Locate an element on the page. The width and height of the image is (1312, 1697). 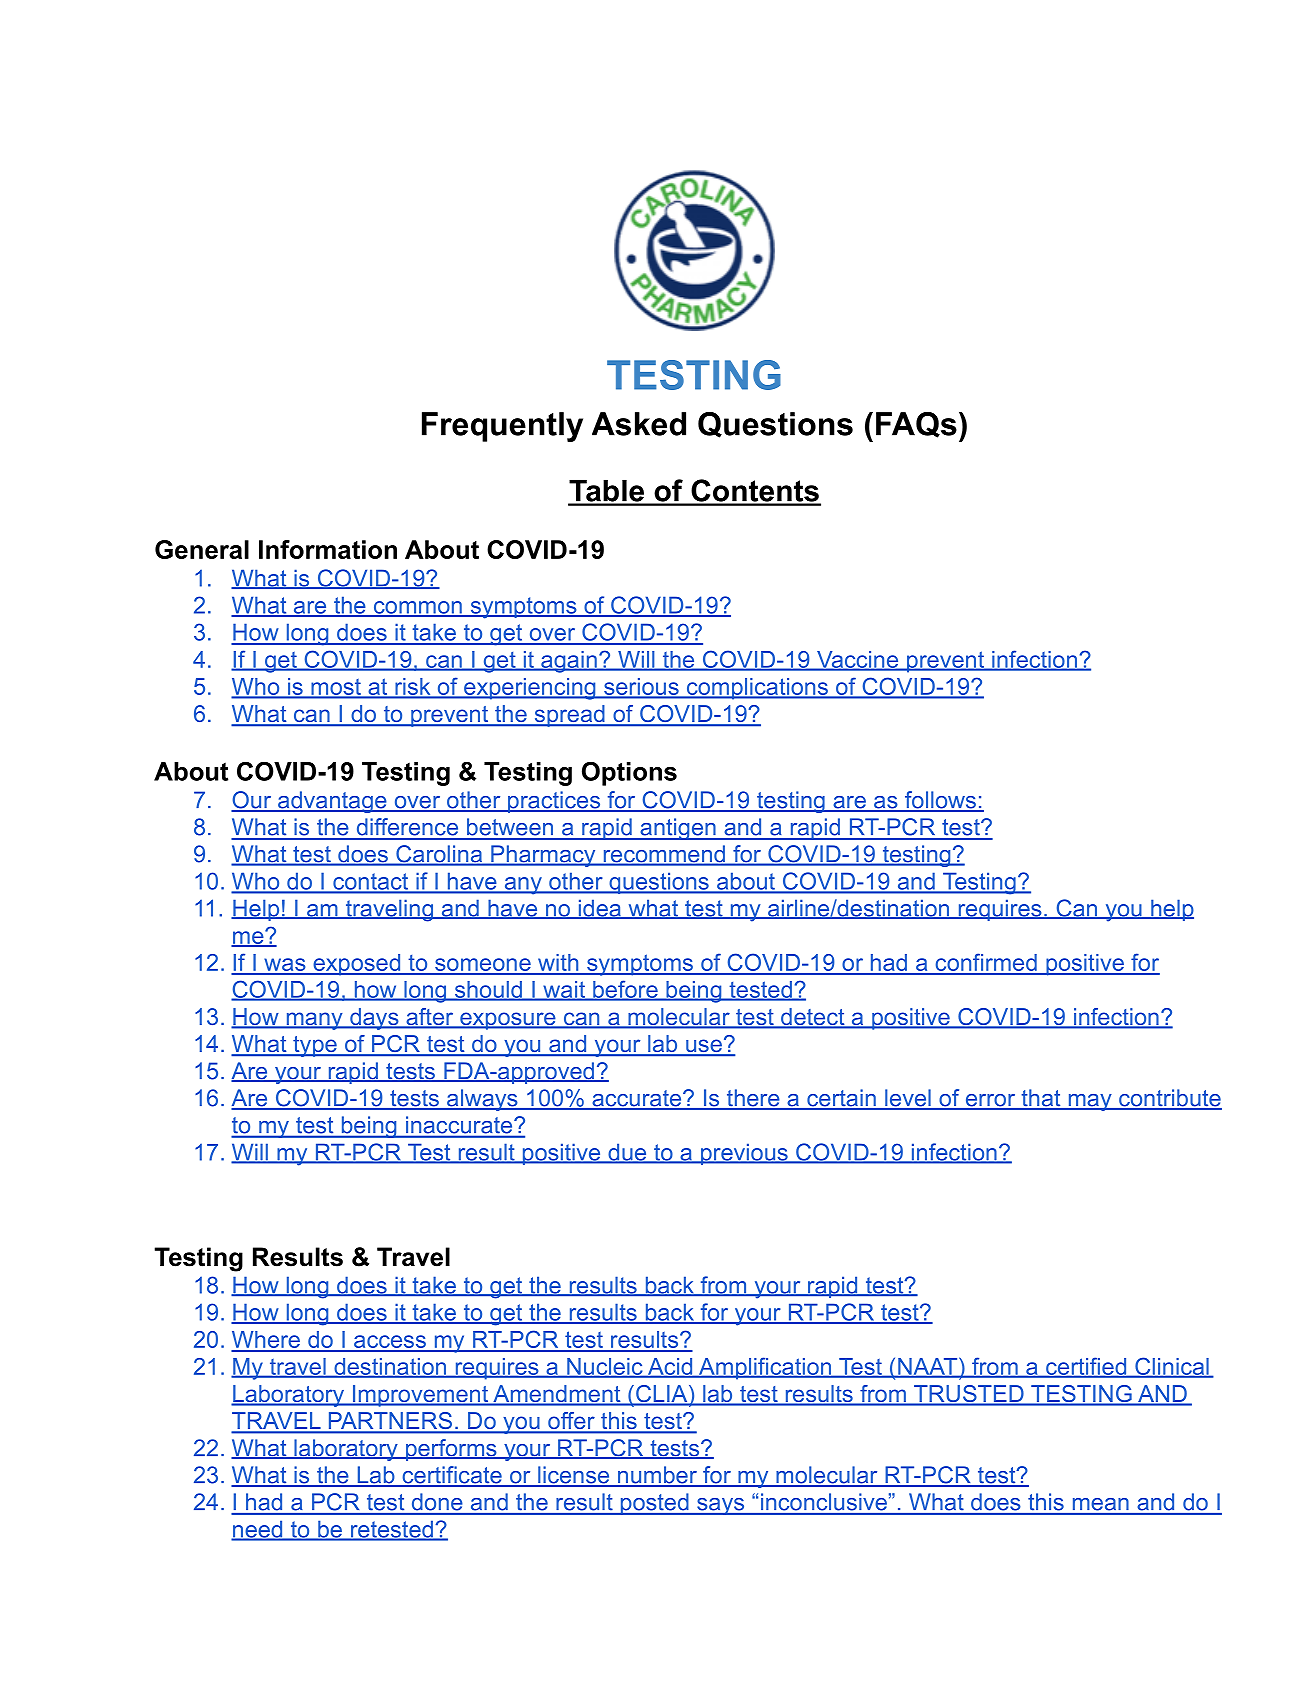
before is located at coordinates (625, 990).
